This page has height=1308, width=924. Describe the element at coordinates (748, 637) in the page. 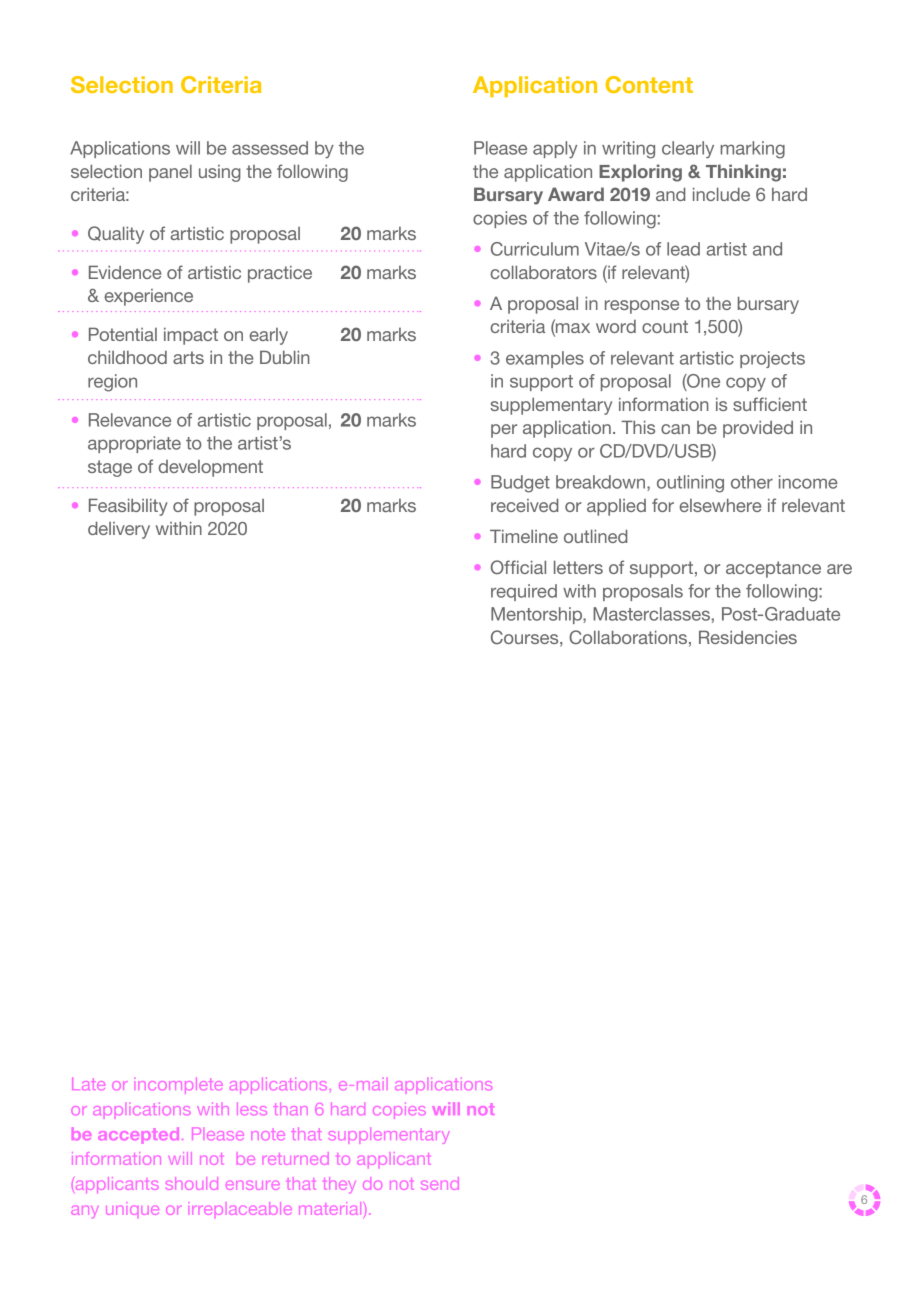

I see `Residencies` at that location.
